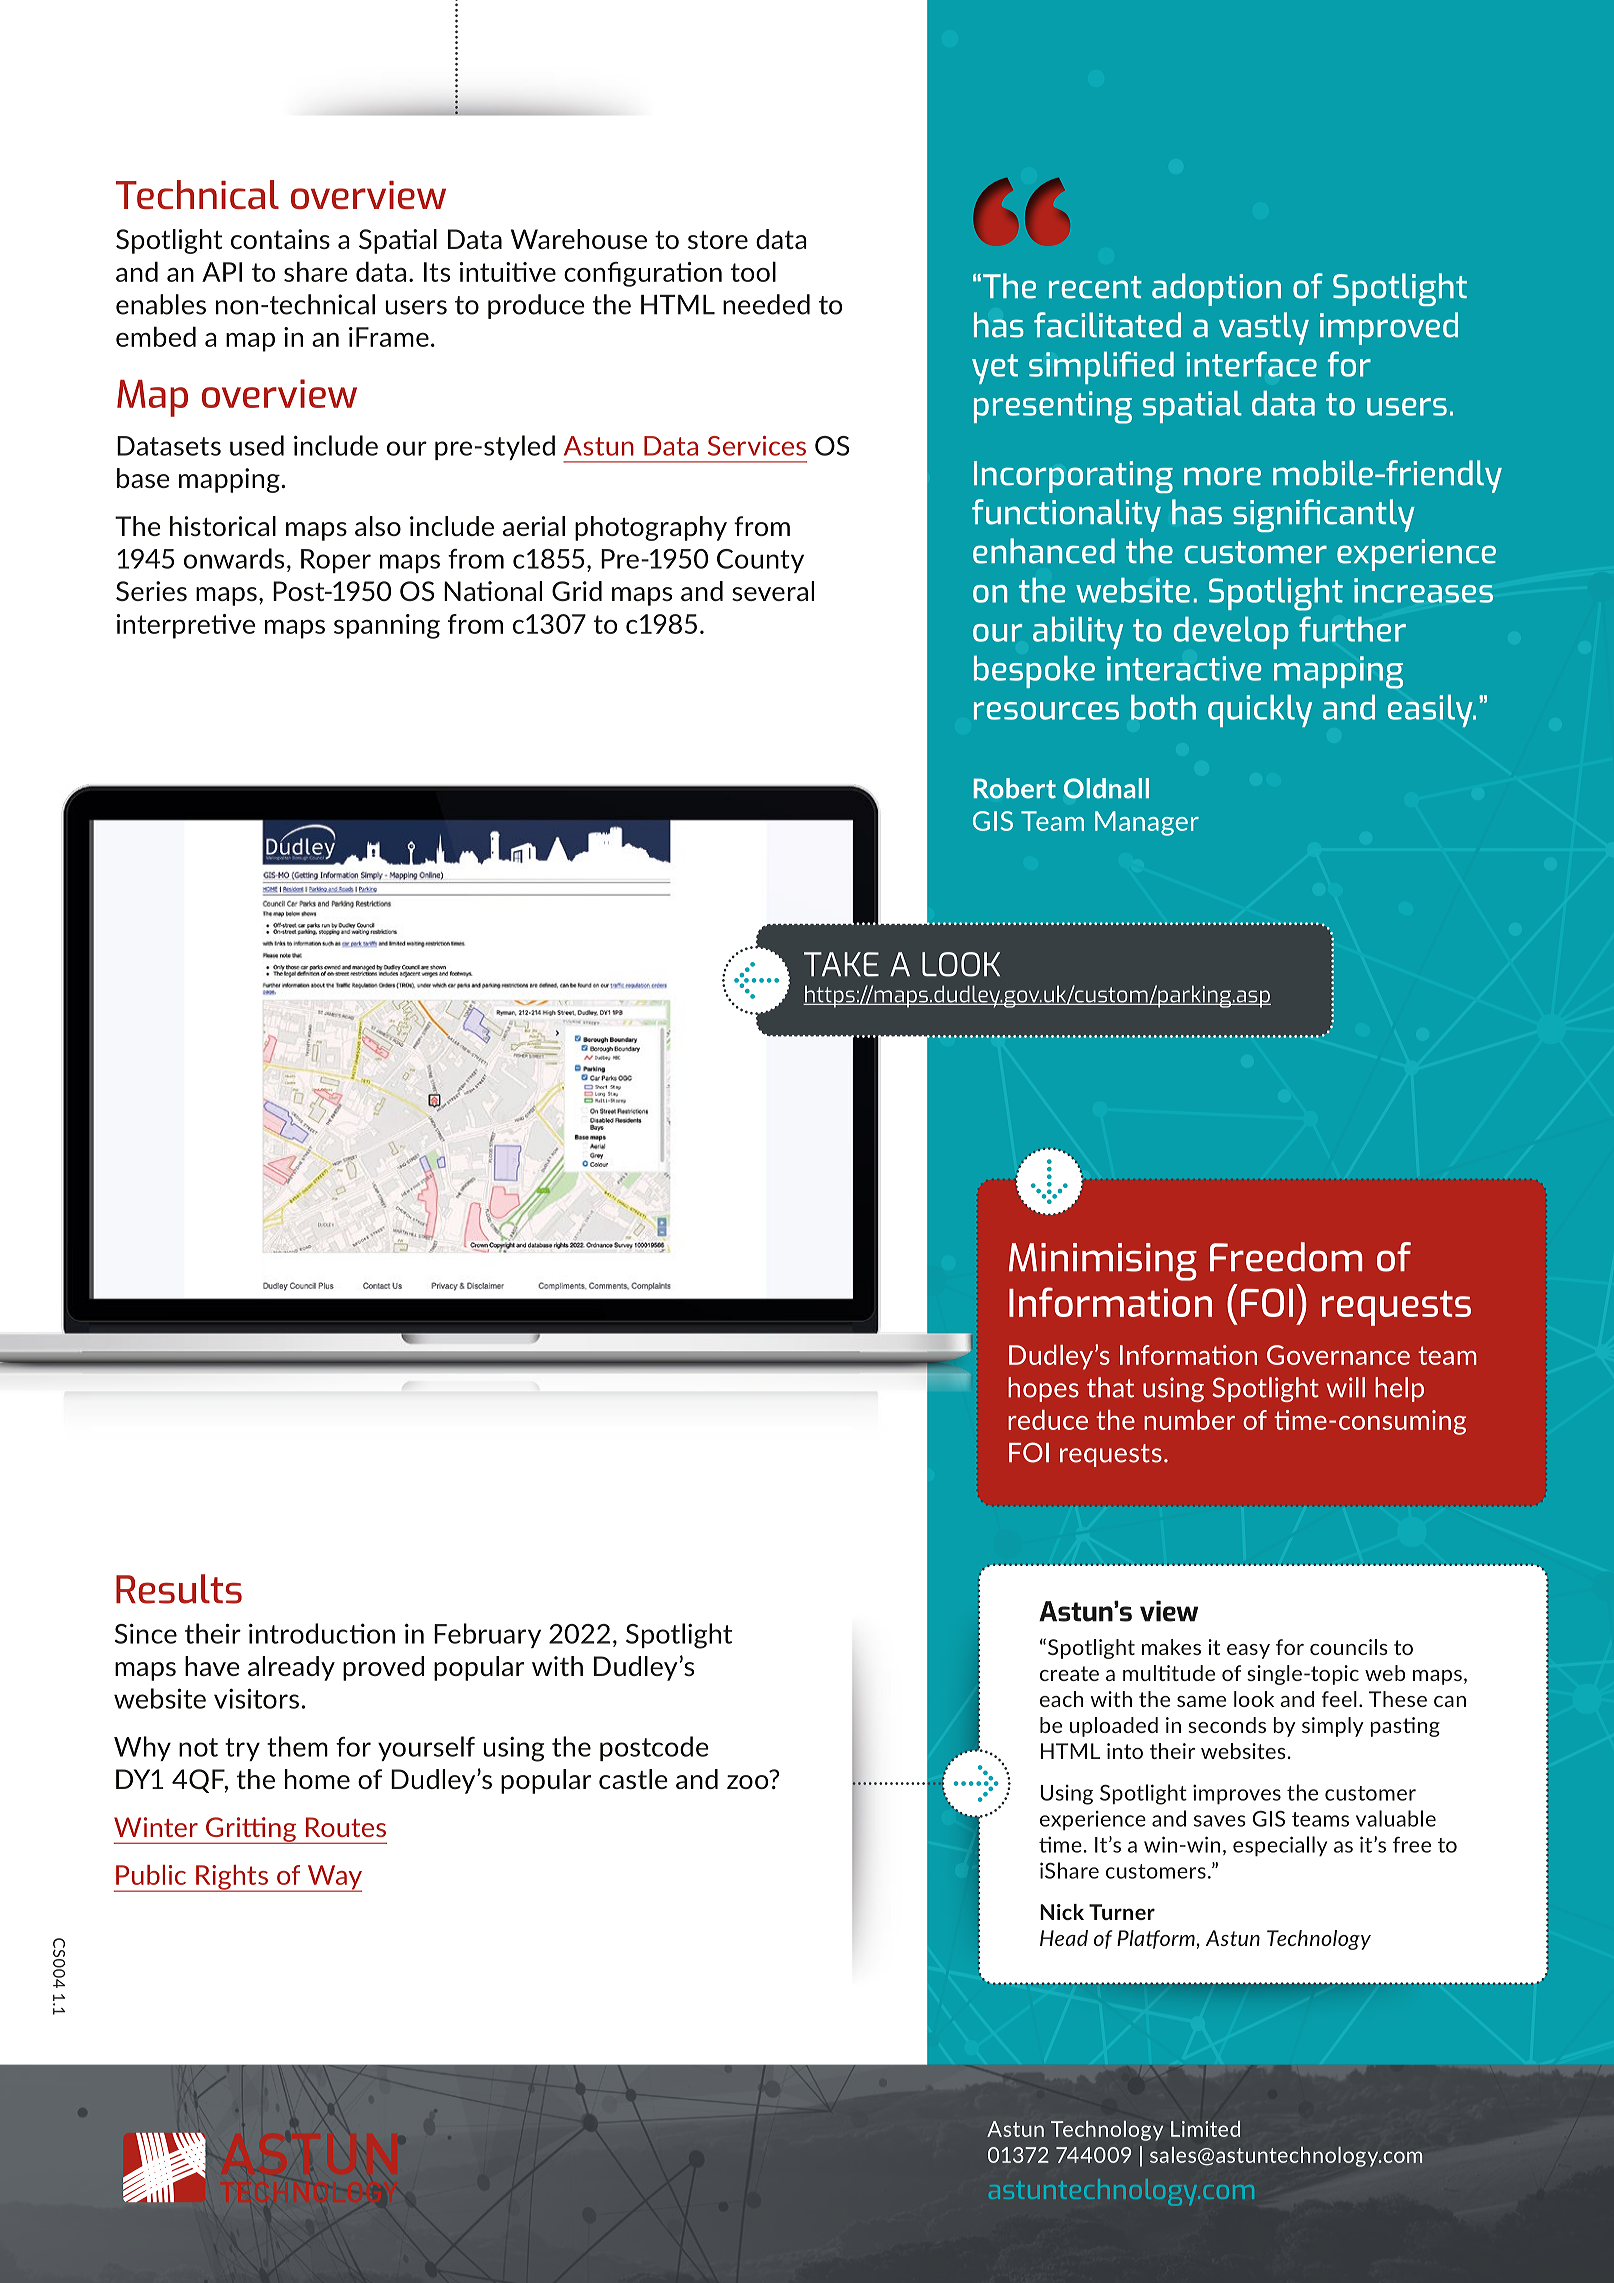 The width and height of the screenshot is (1614, 2283). I want to click on contains, so click(280, 239).
